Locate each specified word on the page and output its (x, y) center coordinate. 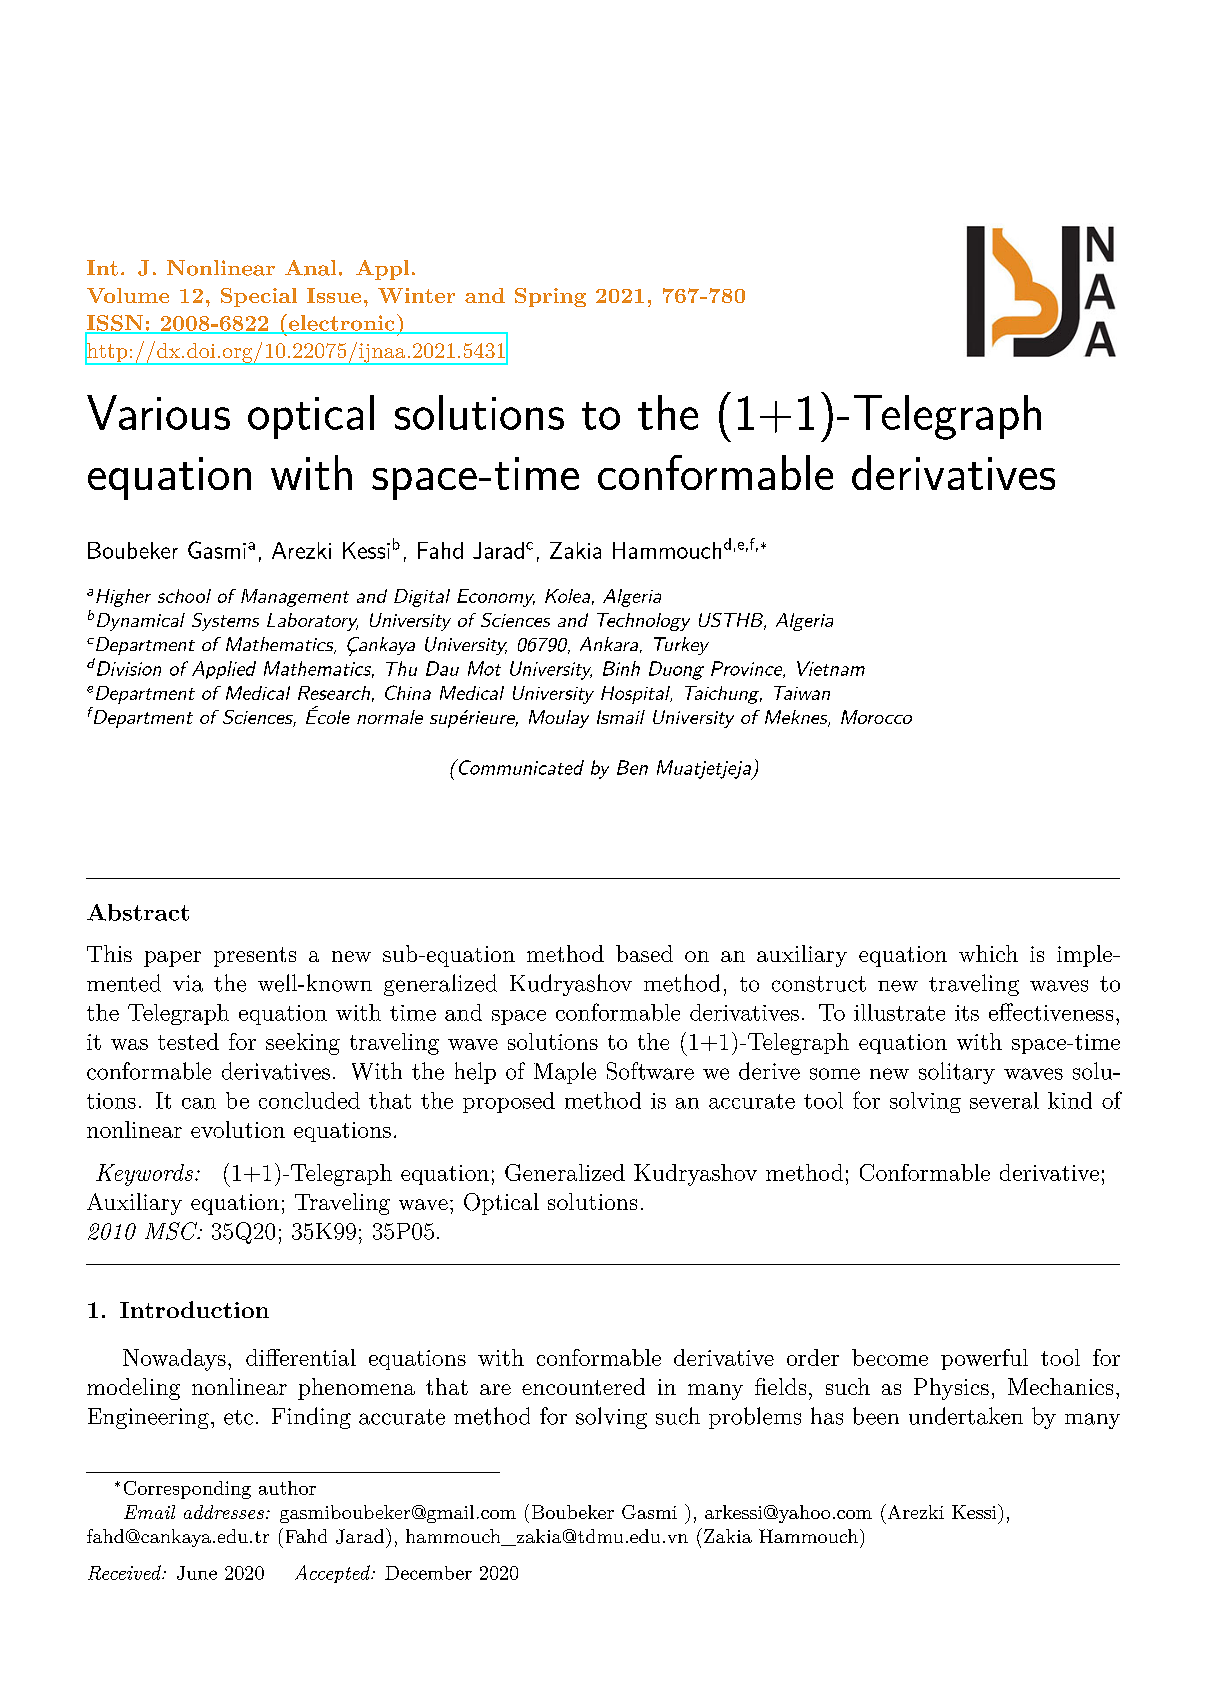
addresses (224, 1512)
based (644, 953)
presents (255, 957)
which (988, 953)
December (428, 1573)
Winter (416, 295)
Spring (550, 297)
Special (259, 297)
